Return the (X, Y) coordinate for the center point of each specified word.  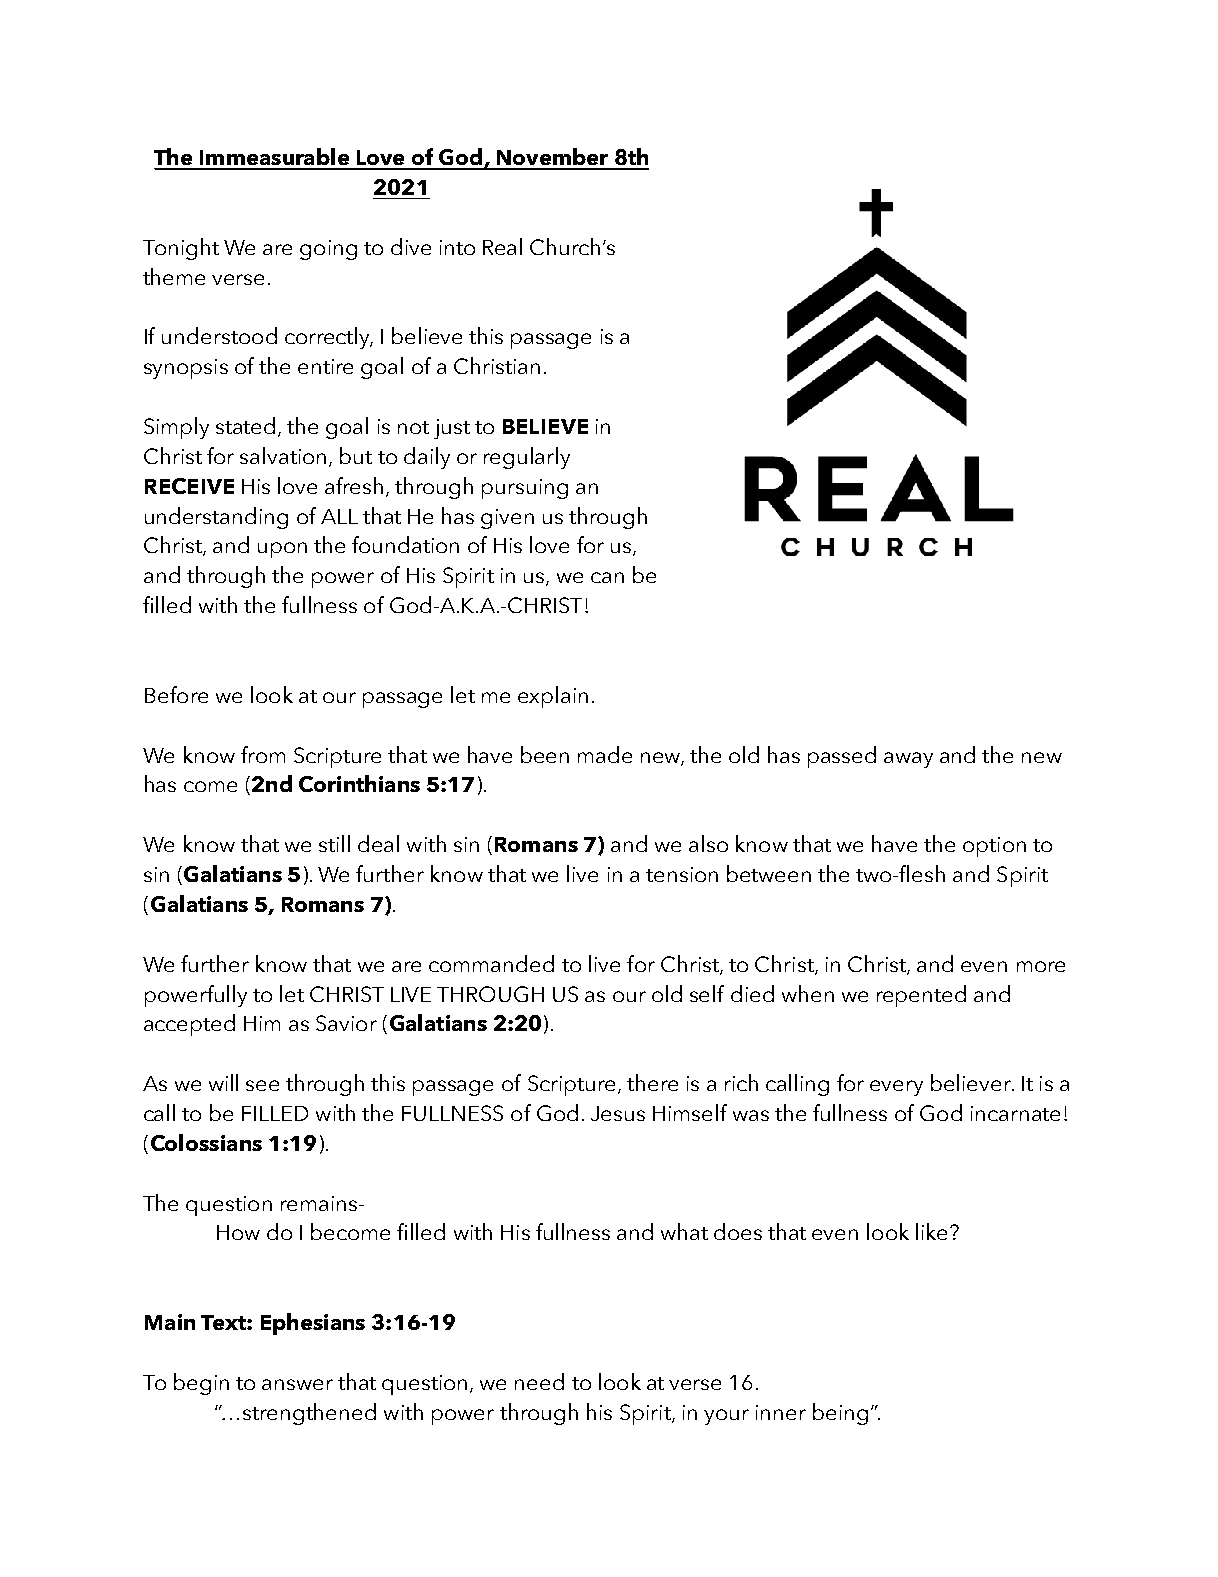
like (931, 1231)
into (457, 247)
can (607, 577)
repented (921, 996)
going (328, 250)
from (263, 754)
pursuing (525, 489)
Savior (346, 1023)
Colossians (206, 1142)
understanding (216, 518)
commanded (491, 963)
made (605, 754)
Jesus (618, 1113)
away (908, 760)
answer (297, 1384)
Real (502, 246)
